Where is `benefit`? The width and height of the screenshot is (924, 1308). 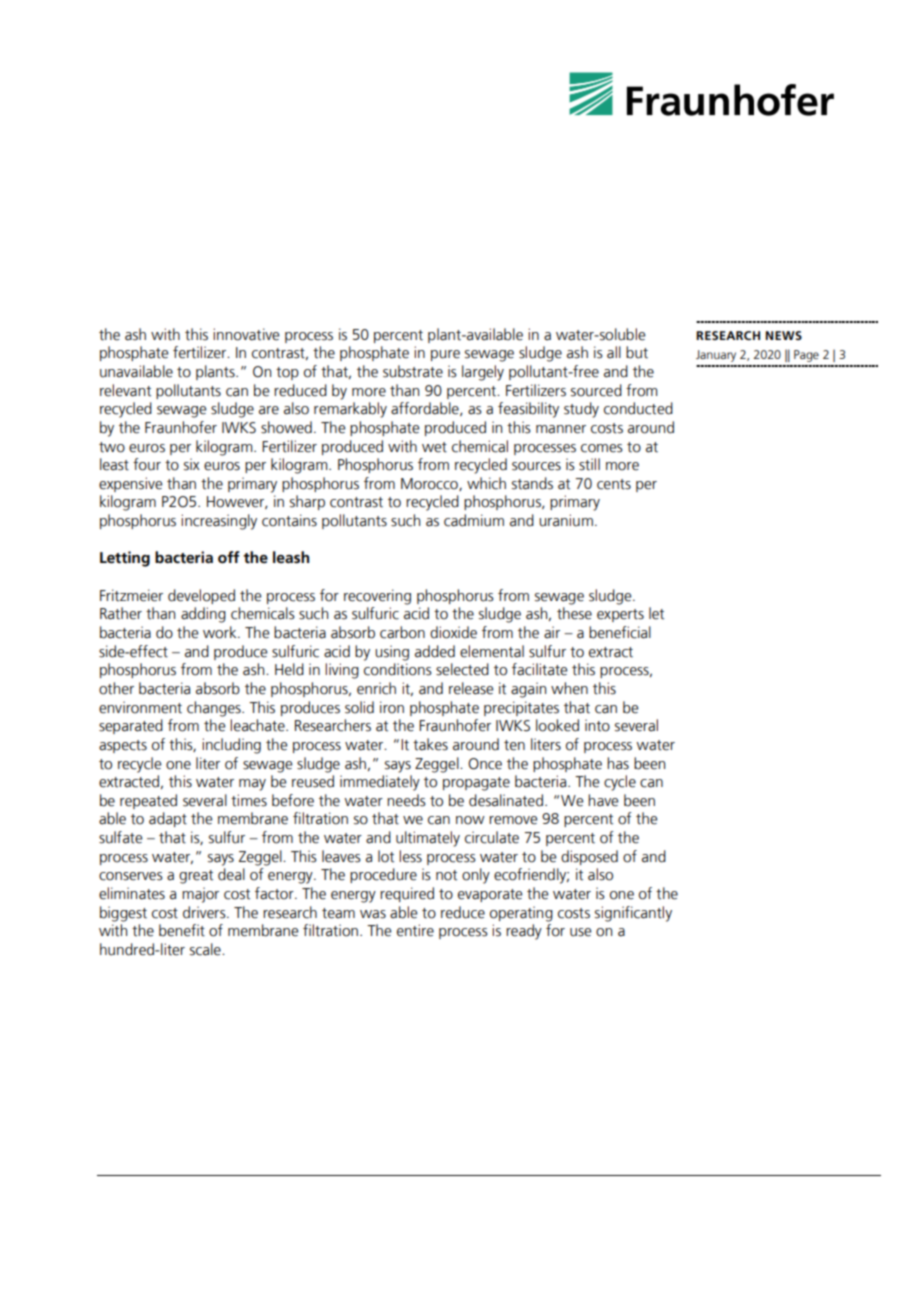
benefit is located at coordinates (182, 930).
